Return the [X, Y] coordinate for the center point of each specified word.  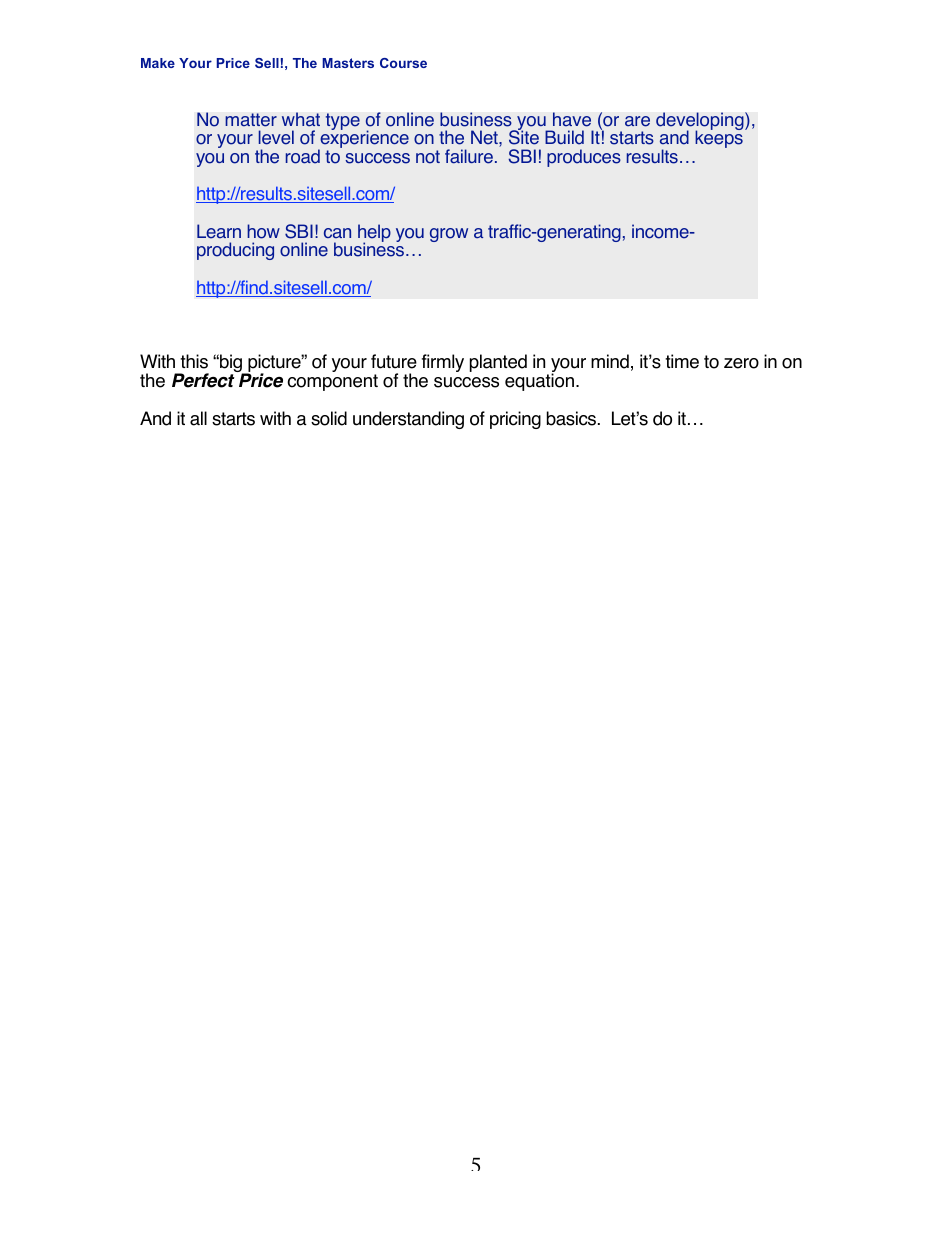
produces [584, 158]
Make [158, 63]
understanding [408, 420]
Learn [219, 231]
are [637, 121]
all [198, 418]
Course [403, 63]
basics [573, 418]
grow [449, 235]
